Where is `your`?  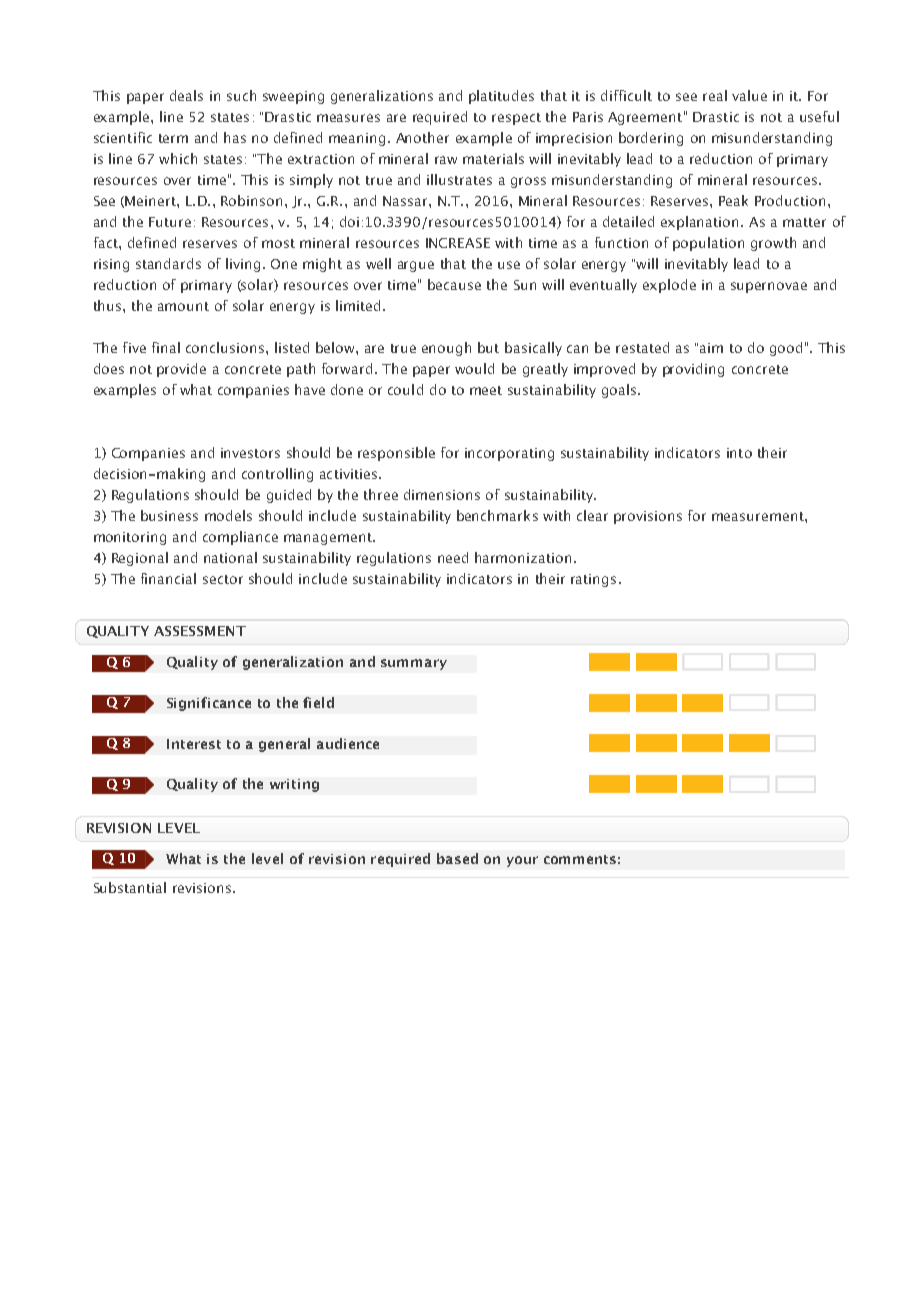
your is located at coordinates (522, 861).
